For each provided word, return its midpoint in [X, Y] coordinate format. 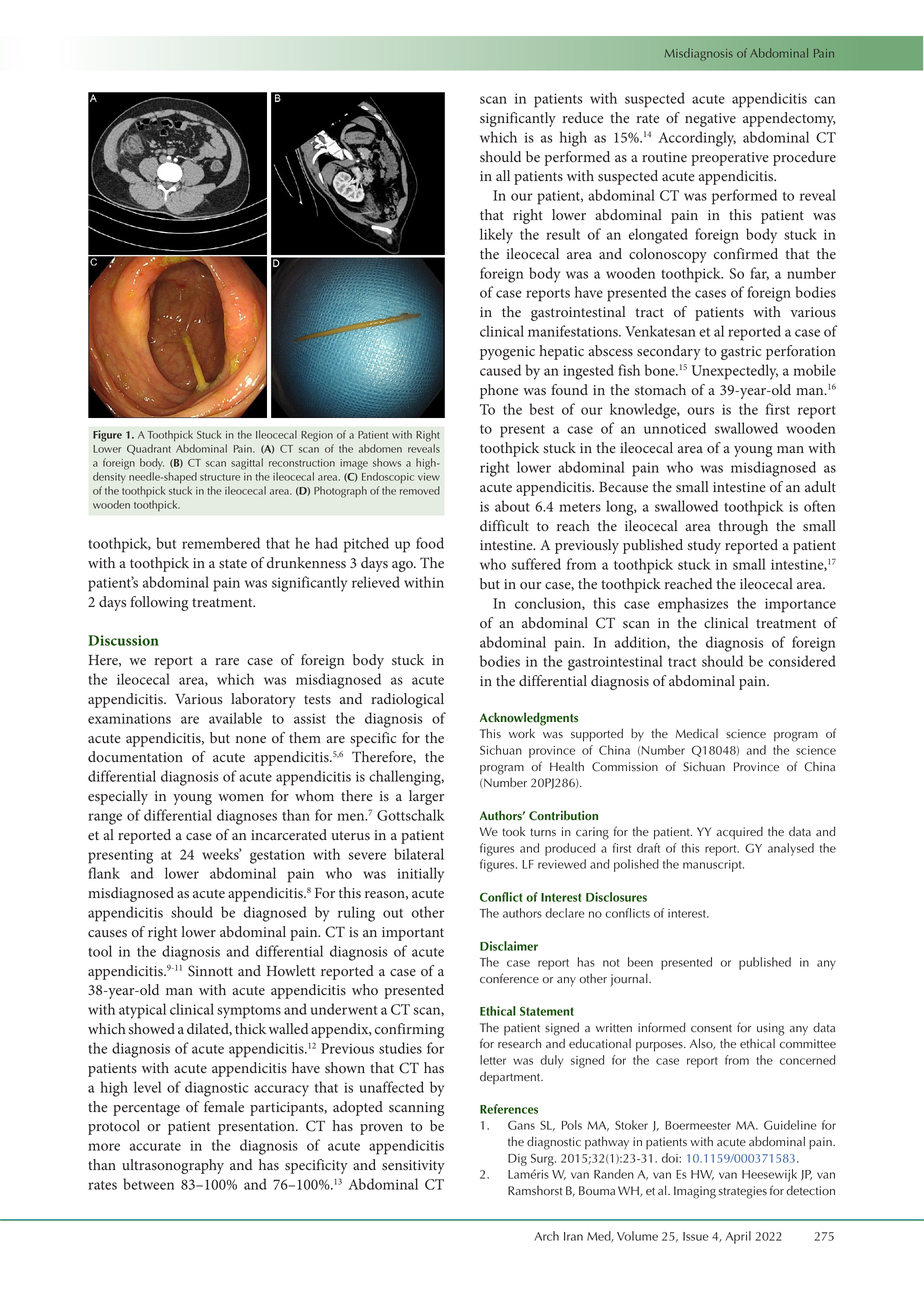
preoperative [730, 159]
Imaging [695, 1192]
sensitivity [413, 1167]
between [148, 1184]
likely [496, 236]
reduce [583, 118]
